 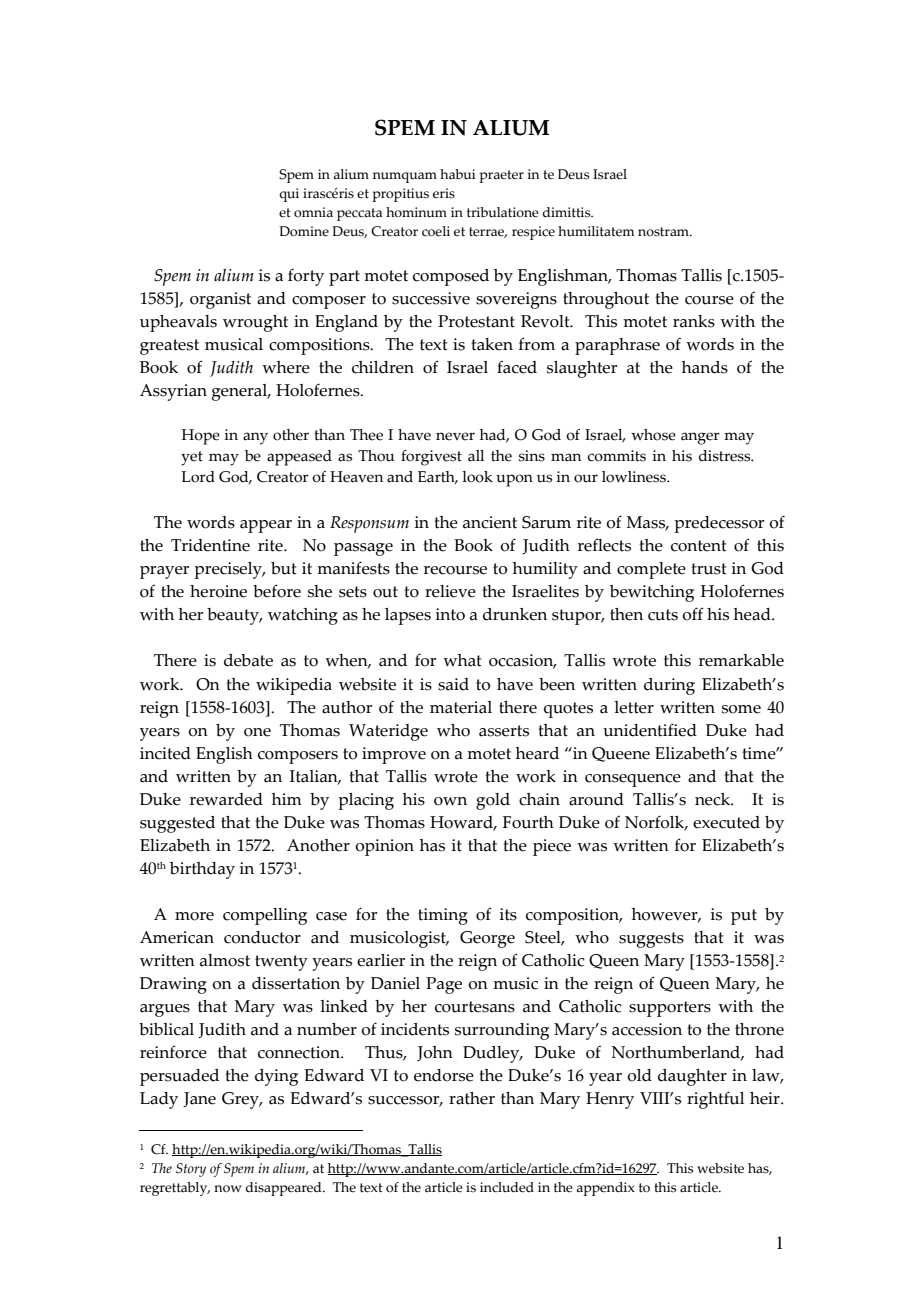 I want to click on qui, so click(x=289, y=195).
